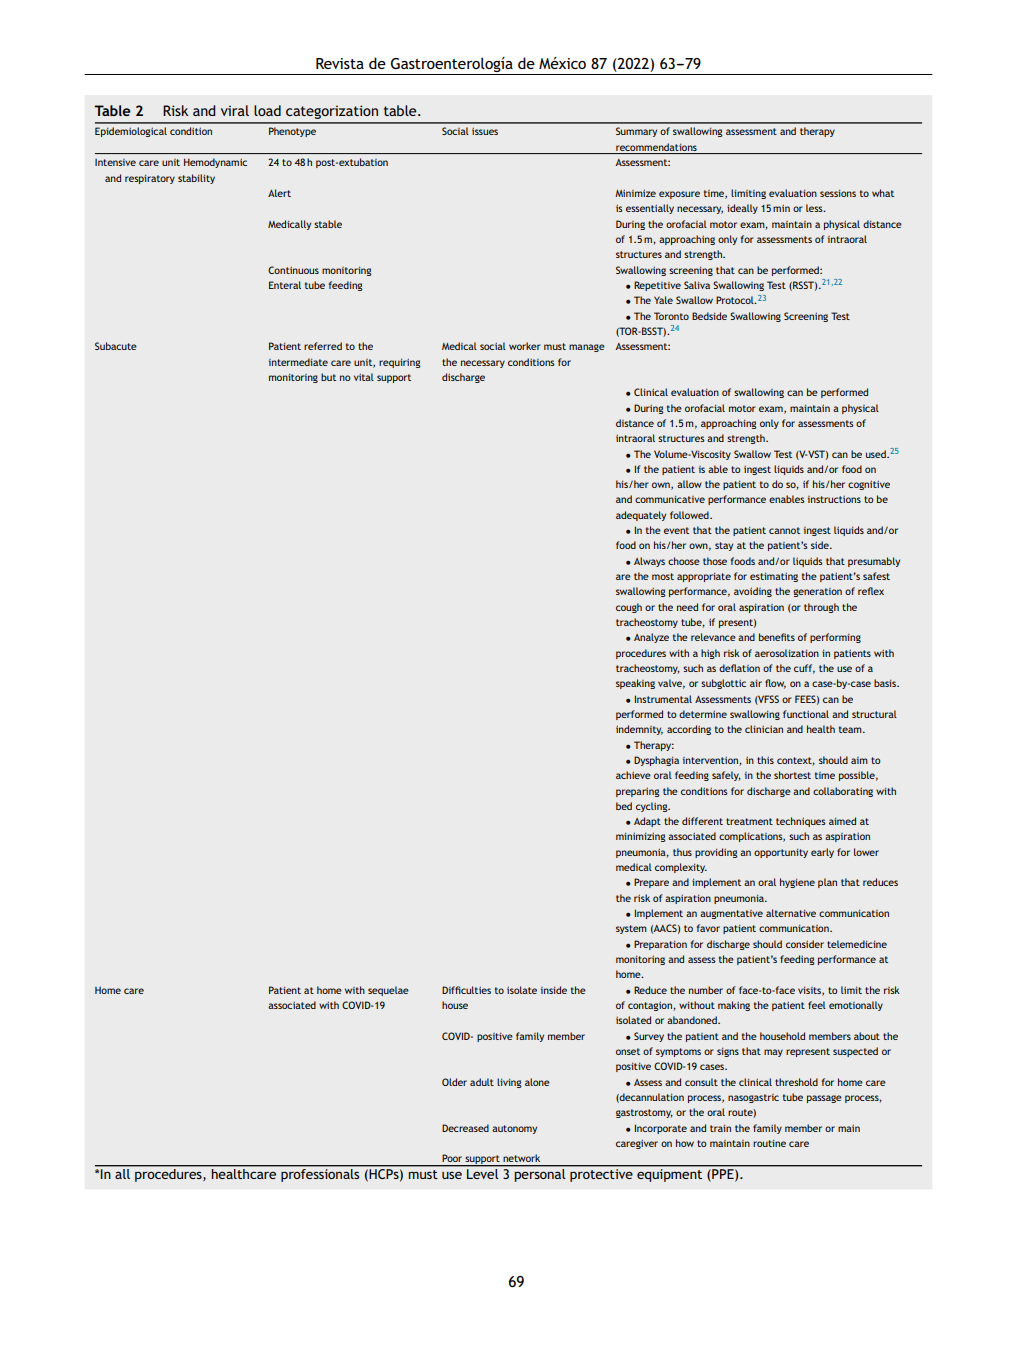  What do you see at coordinates (235, 110) in the screenshot?
I see `viral` at bounding box center [235, 110].
